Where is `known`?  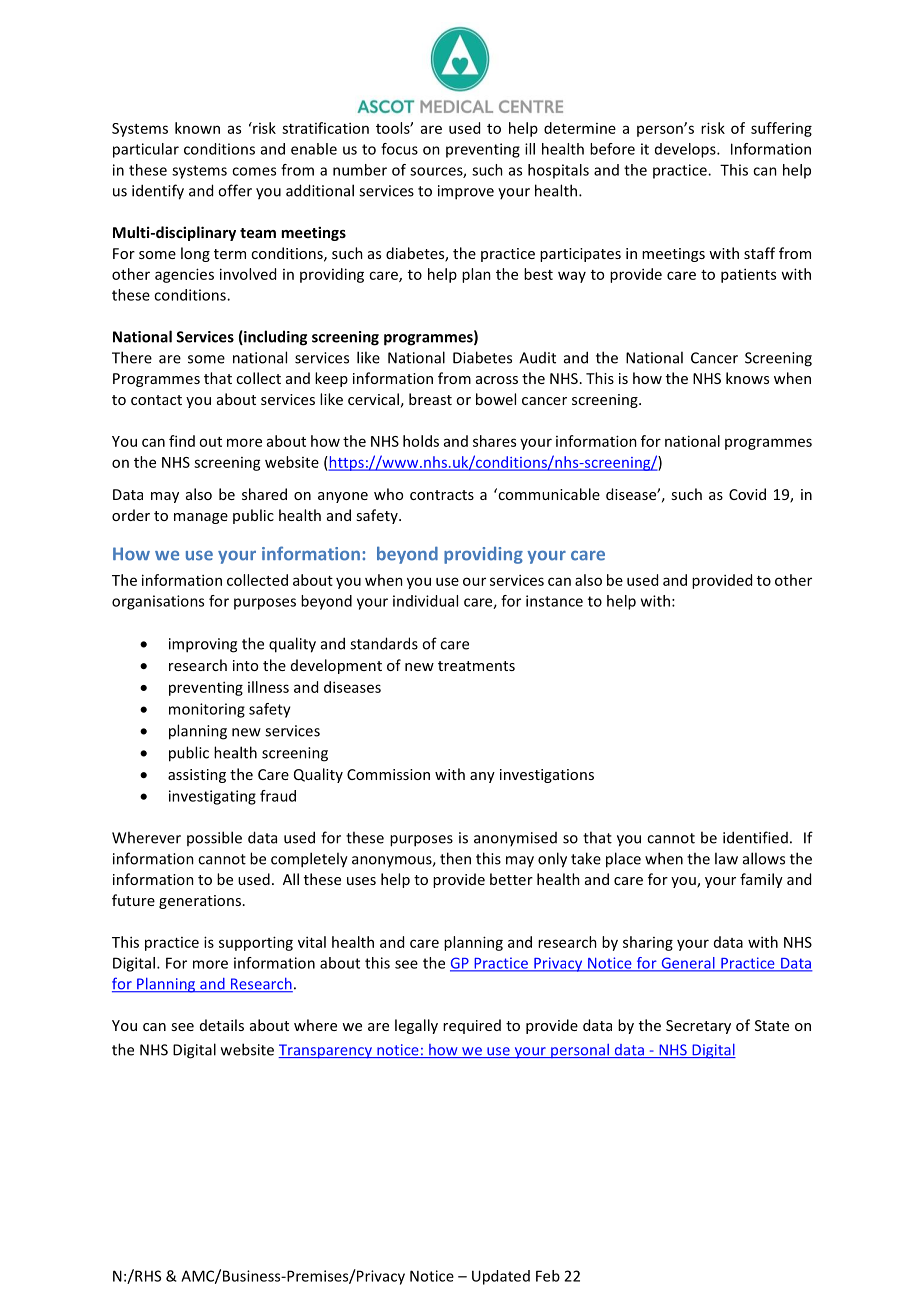
known is located at coordinates (197, 128).
